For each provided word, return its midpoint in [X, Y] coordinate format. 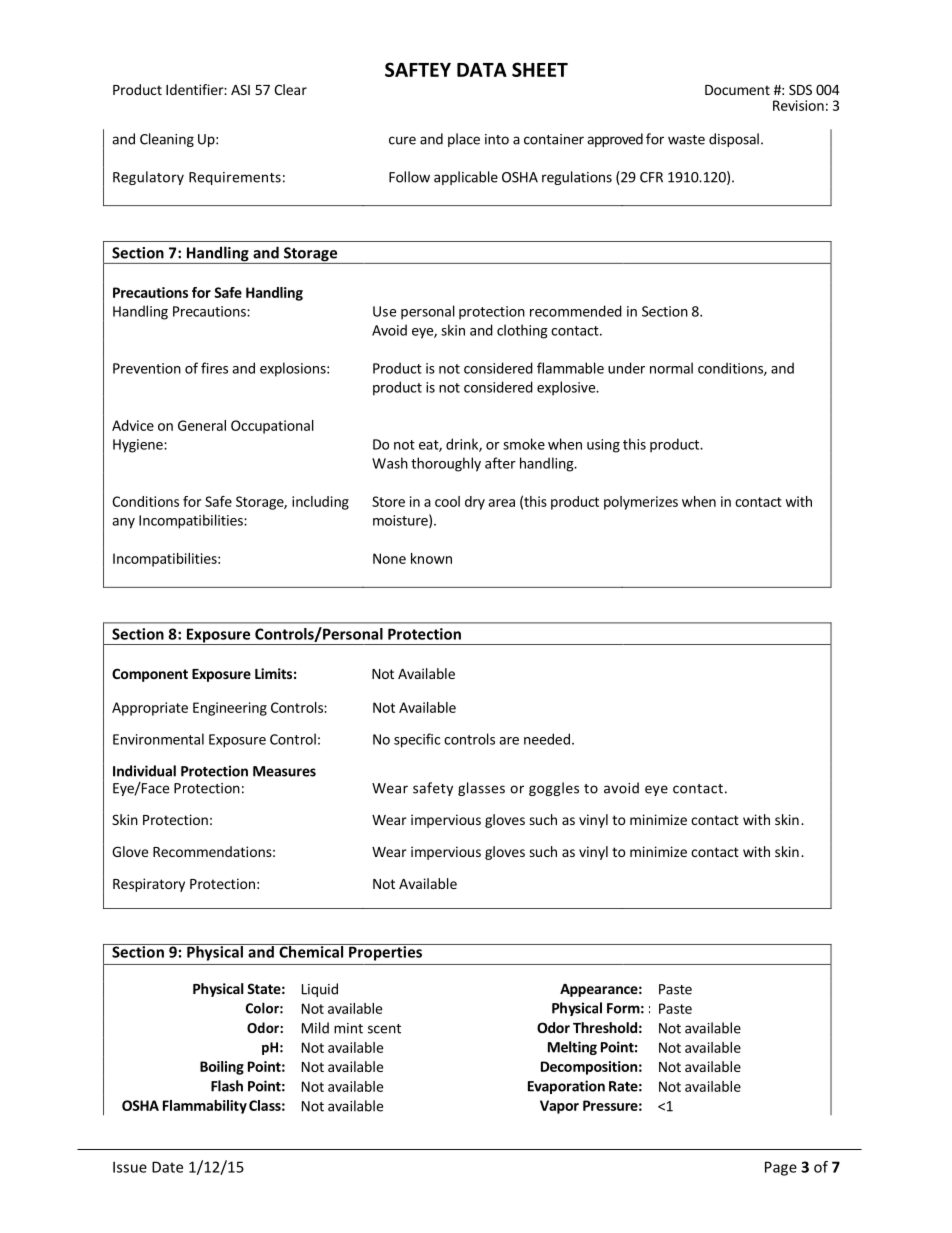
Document [737, 90]
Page [781, 1168]
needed [547, 739]
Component [150, 675]
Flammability [205, 1107]
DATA [482, 70]
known [431, 558]
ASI [240, 89]
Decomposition [589, 1068]
